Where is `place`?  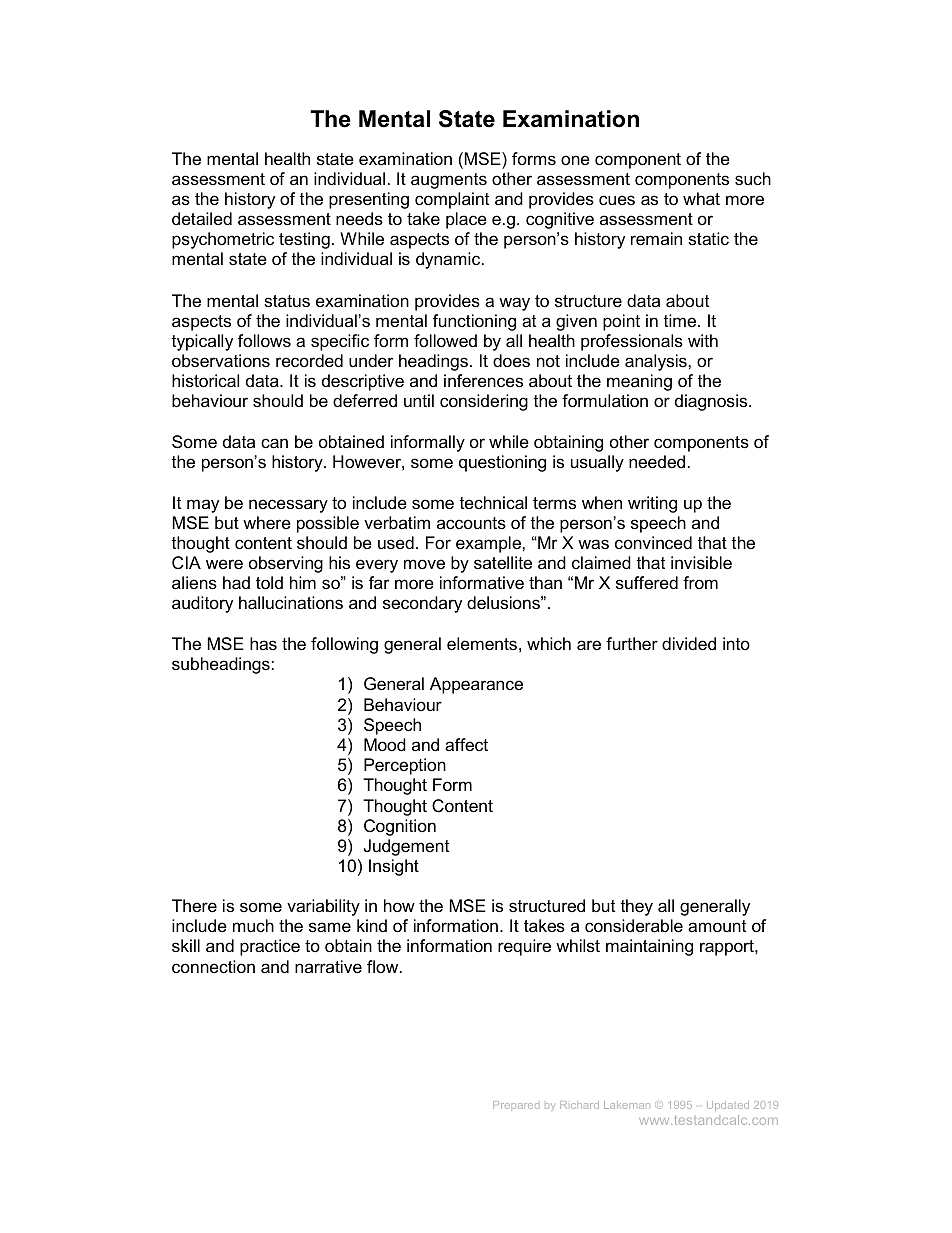
place is located at coordinates (466, 220).
